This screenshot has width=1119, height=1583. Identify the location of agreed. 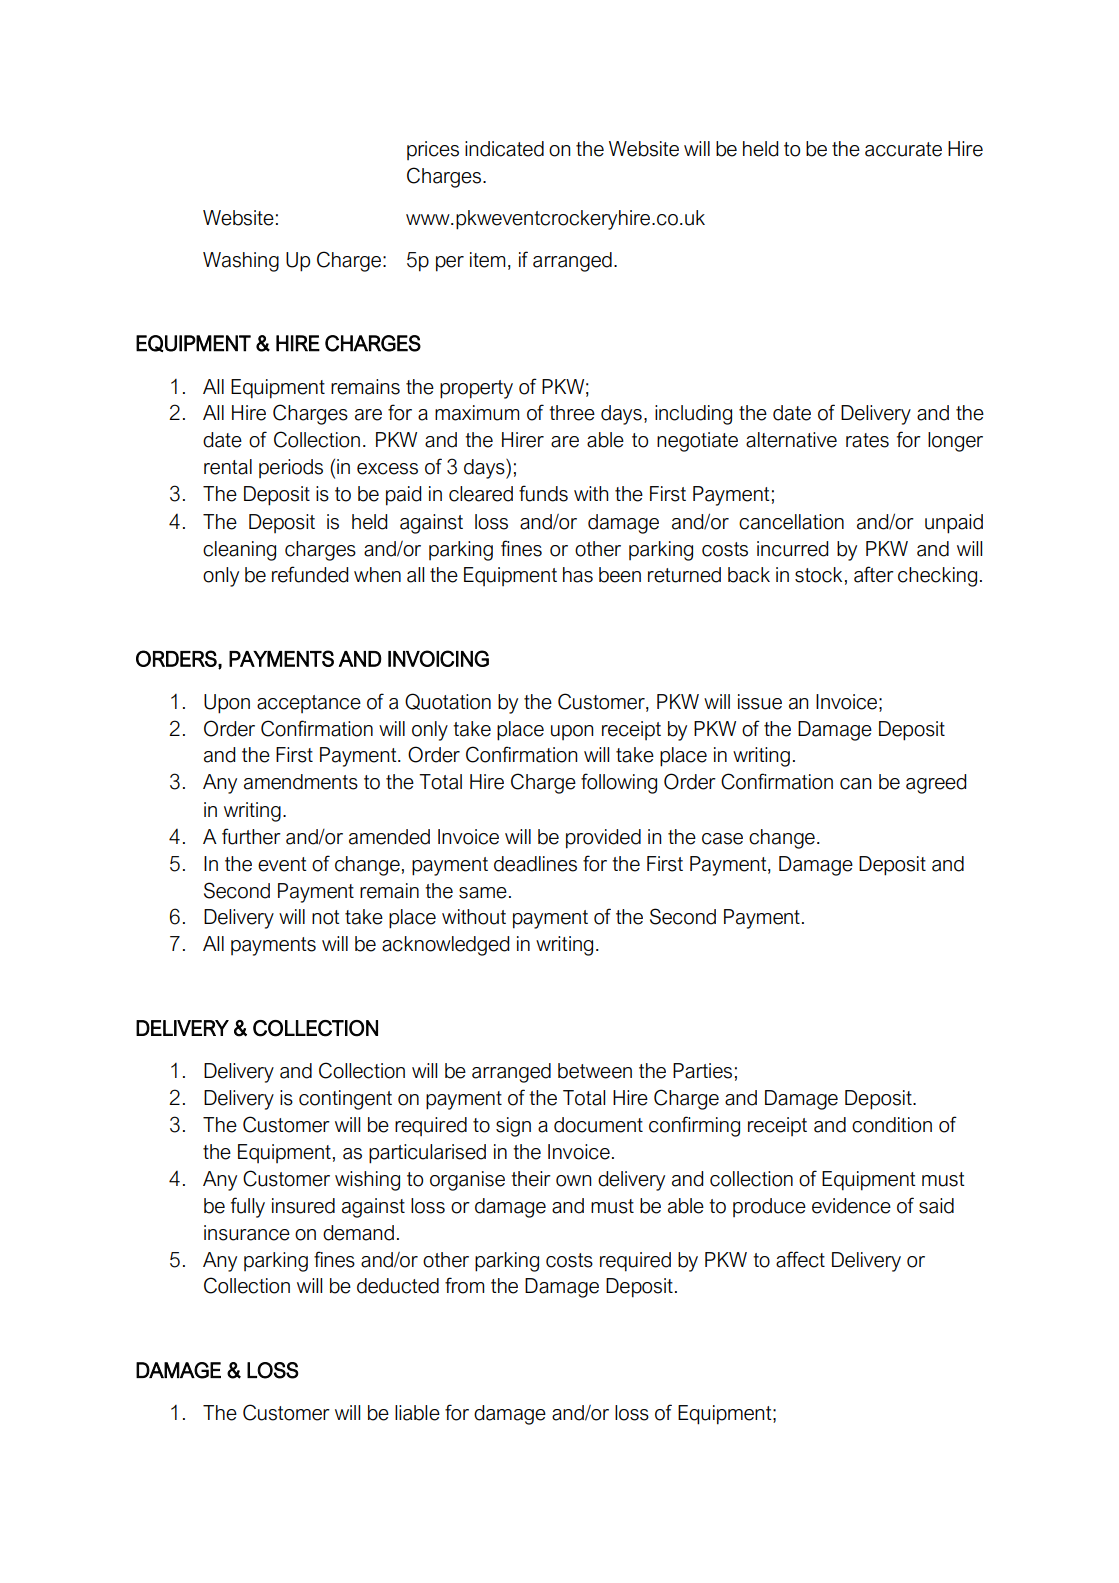
(936, 784).
